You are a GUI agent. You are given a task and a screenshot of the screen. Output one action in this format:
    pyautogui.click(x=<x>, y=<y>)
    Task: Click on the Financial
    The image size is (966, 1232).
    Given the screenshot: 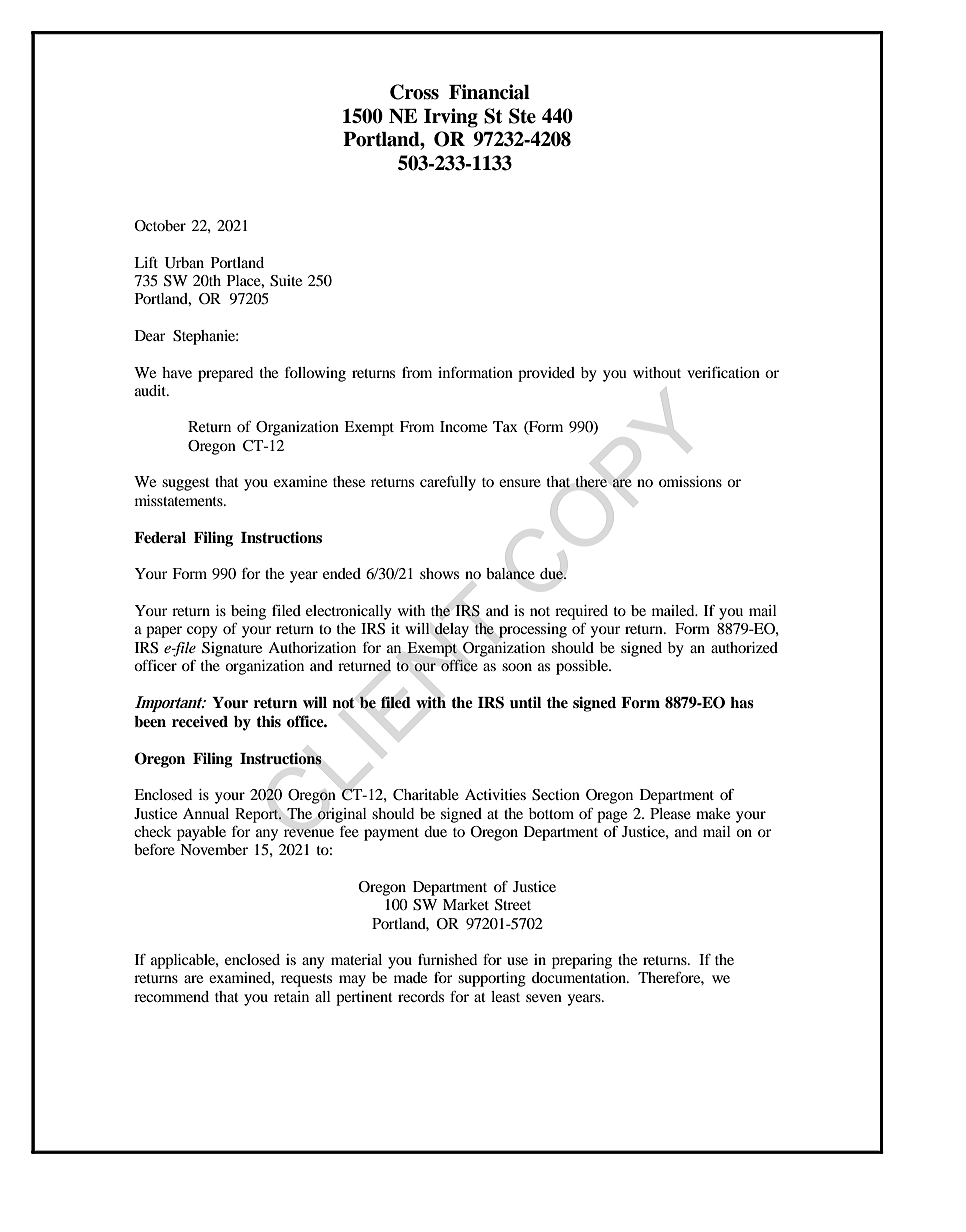 What is the action you would take?
    pyautogui.click(x=489, y=92)
